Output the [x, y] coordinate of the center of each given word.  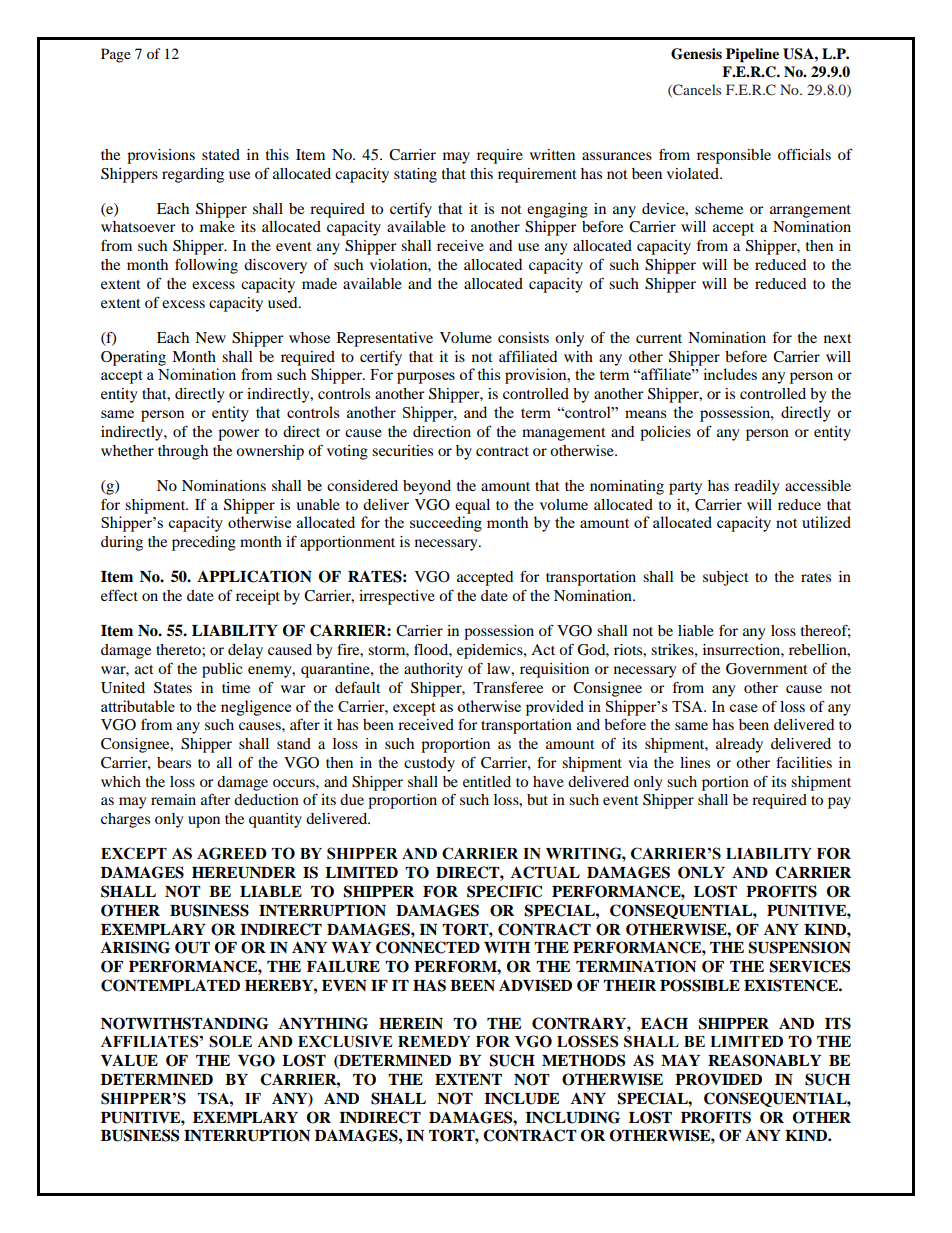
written [552, 154]
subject [726, 578]
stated [221, 154]
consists [523, 337]
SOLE [230, 1041]
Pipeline [752, 55]
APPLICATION [254, 576]
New [210, 337]
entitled [487, 781]
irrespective [397, 597]
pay [839, 803]
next [838, 338]
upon [204, 822]
